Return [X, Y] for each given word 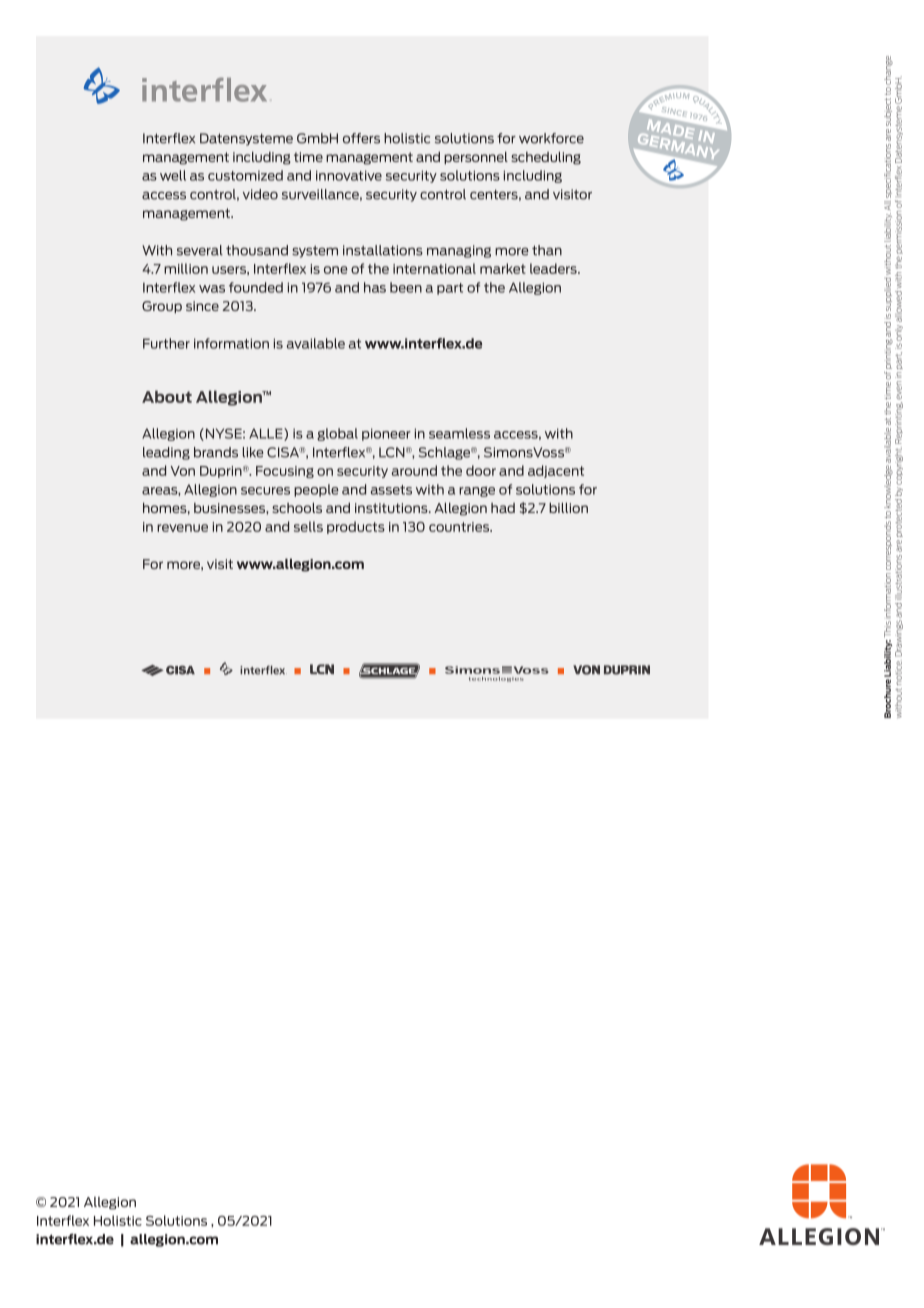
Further [166, 343]
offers [361, 138]
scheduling [546, 158]
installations [383, 250]
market [503, 268]
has [375, 287]
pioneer [386, 434]
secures [265, 491]
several [200, 250]
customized [245, 175]
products [356, 527]
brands [216, 452]
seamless [459, 433]
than [547, 250]
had [503, 508]
